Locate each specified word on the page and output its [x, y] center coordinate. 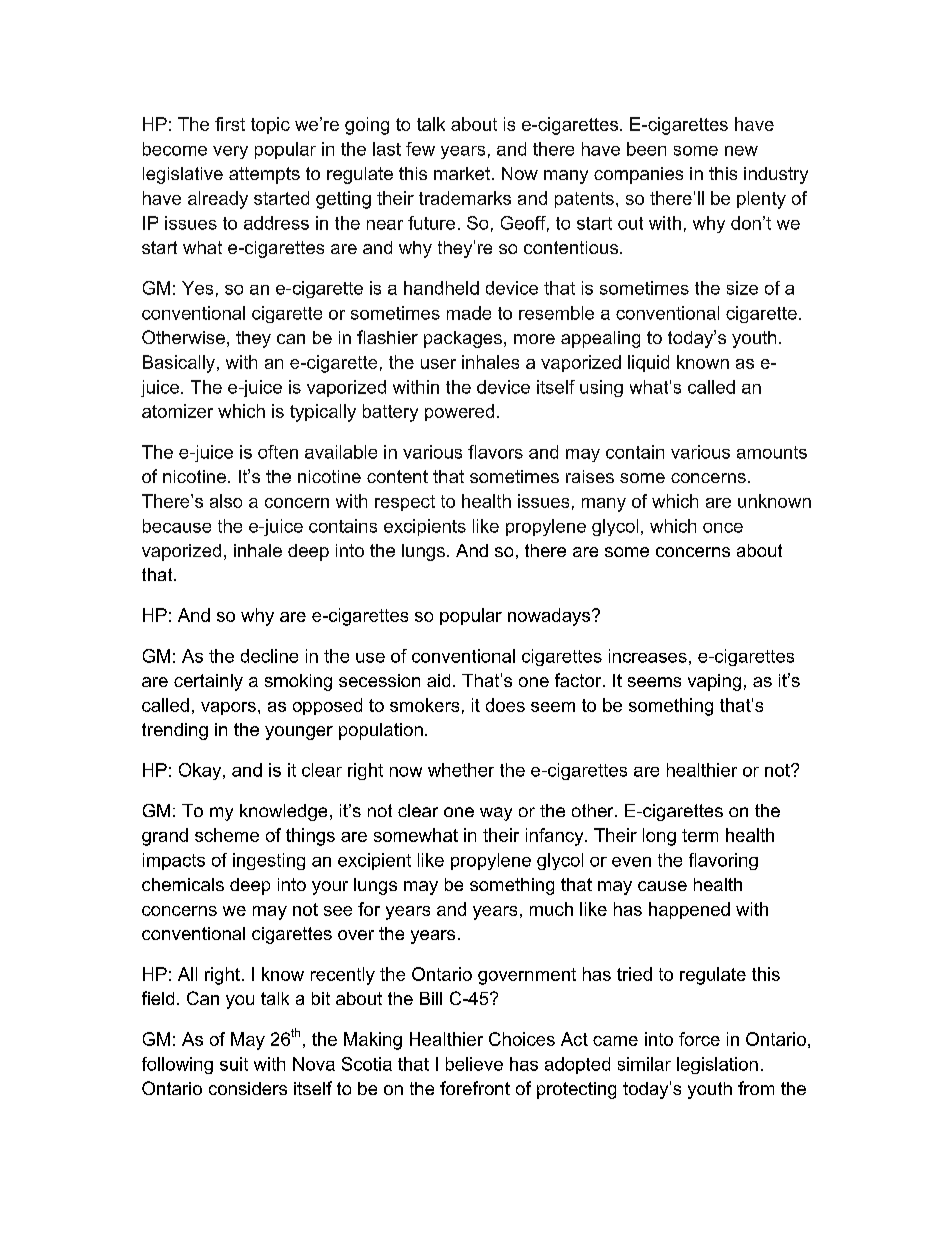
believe [474, 1064]
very [230, 152]
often [278, 452]
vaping [714, 682]
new [741, 151]
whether [461, 770]
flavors [495, 452]
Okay [201, 771]
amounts [772, 452]
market [462, 173]
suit [234, 1064]
